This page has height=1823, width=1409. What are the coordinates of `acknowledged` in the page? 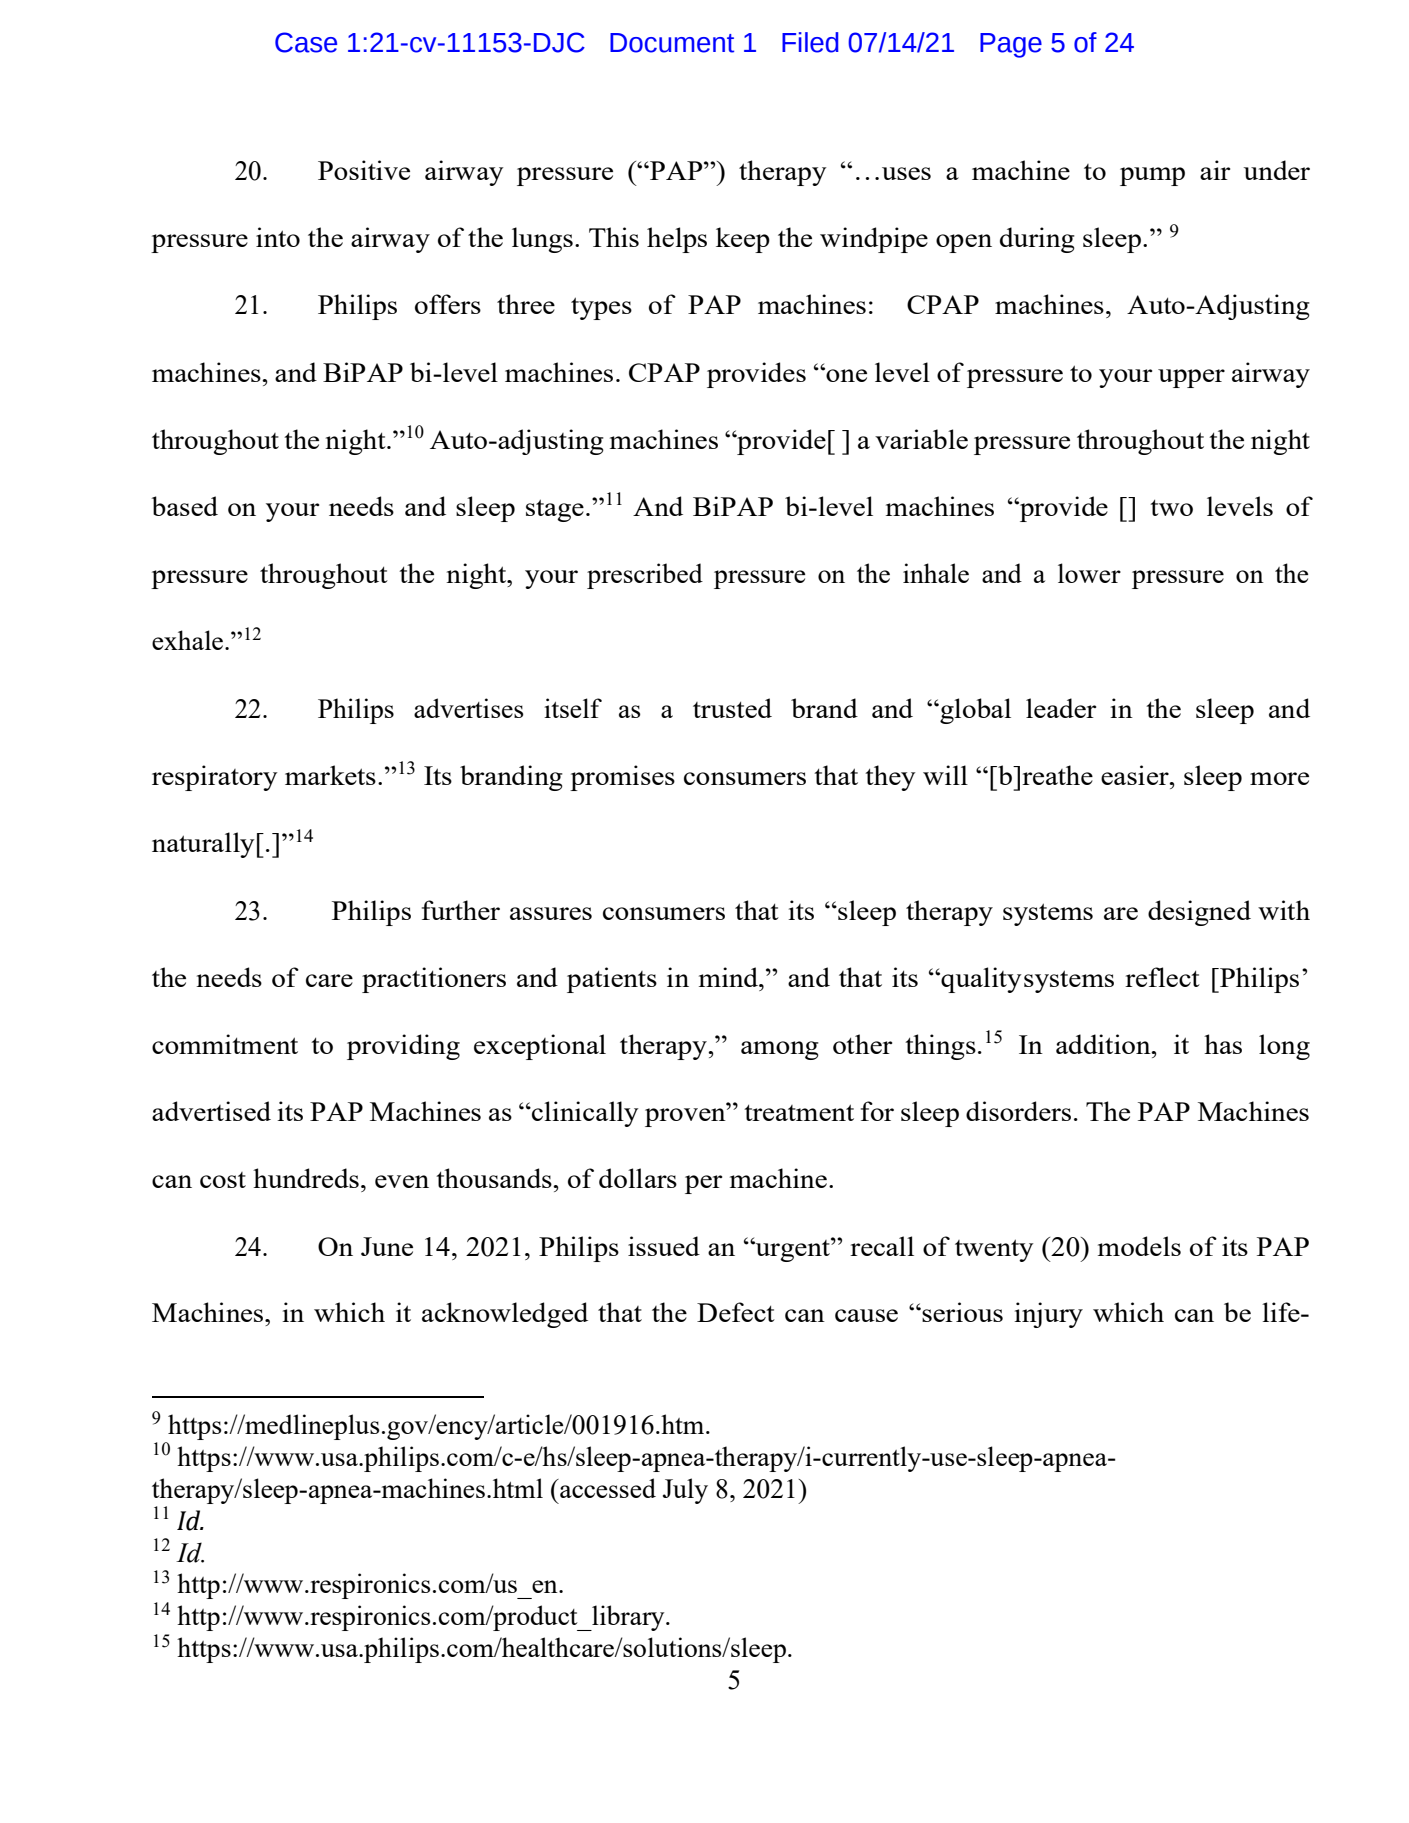 It's located at (505, 1315).
